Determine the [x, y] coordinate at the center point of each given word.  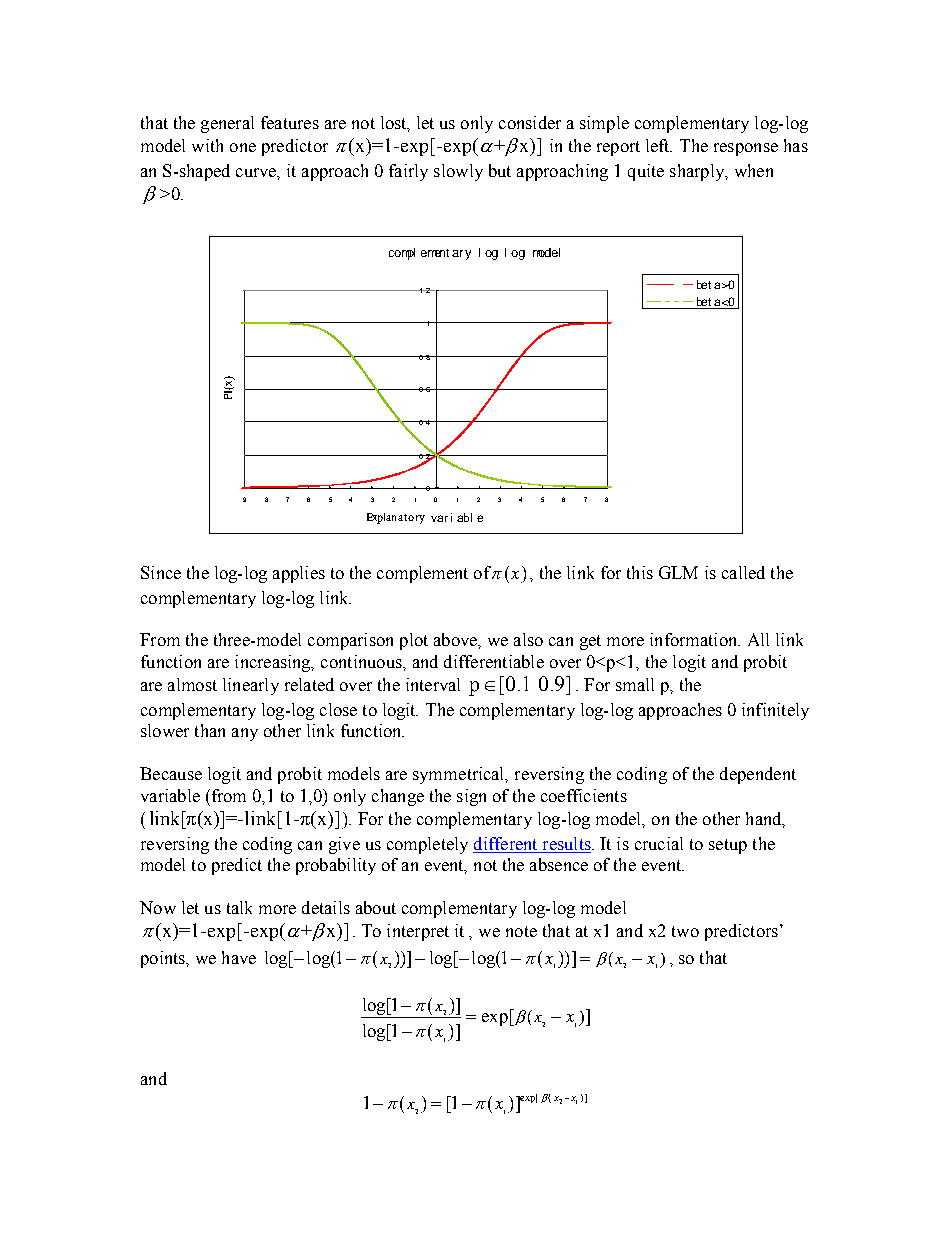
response [746, 149]
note [521, 931]
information [695, 639]
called [743, 572]
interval [433, 684]
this [640, 572]
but [500, 170]
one [243, 147]
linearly [251, 686]
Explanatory [396, 518]
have [239, 957]
